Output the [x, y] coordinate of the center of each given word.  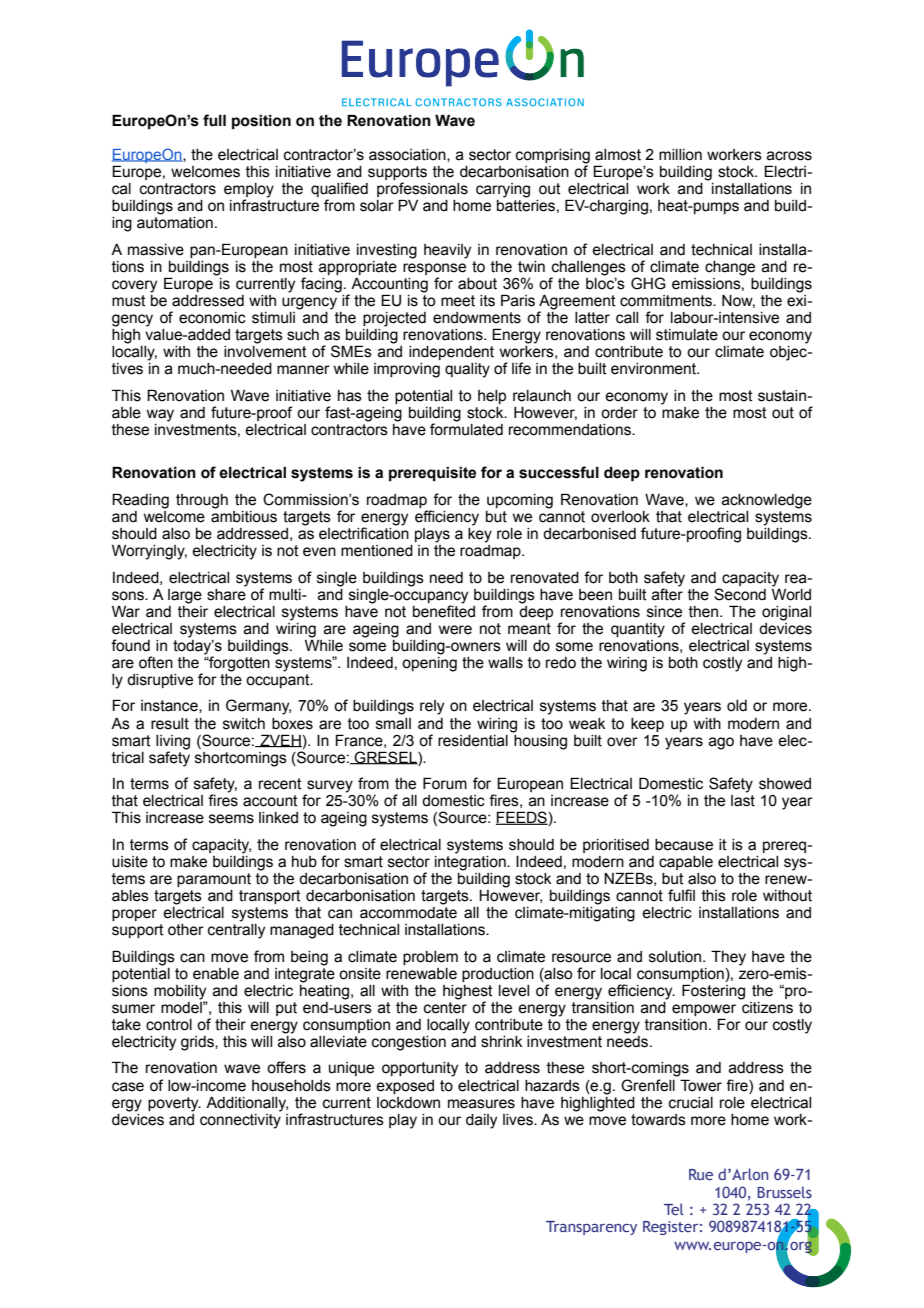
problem [430, 958]
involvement [265, 352]
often [156, 662]
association [408, 155]
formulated [466, 428]
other [186, 930]
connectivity [240, 1120]
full [214, 120]
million [680, 155]
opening [429, 663]
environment [655, 369]
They [728, 958]
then [703, 612]
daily [481, 1121]
